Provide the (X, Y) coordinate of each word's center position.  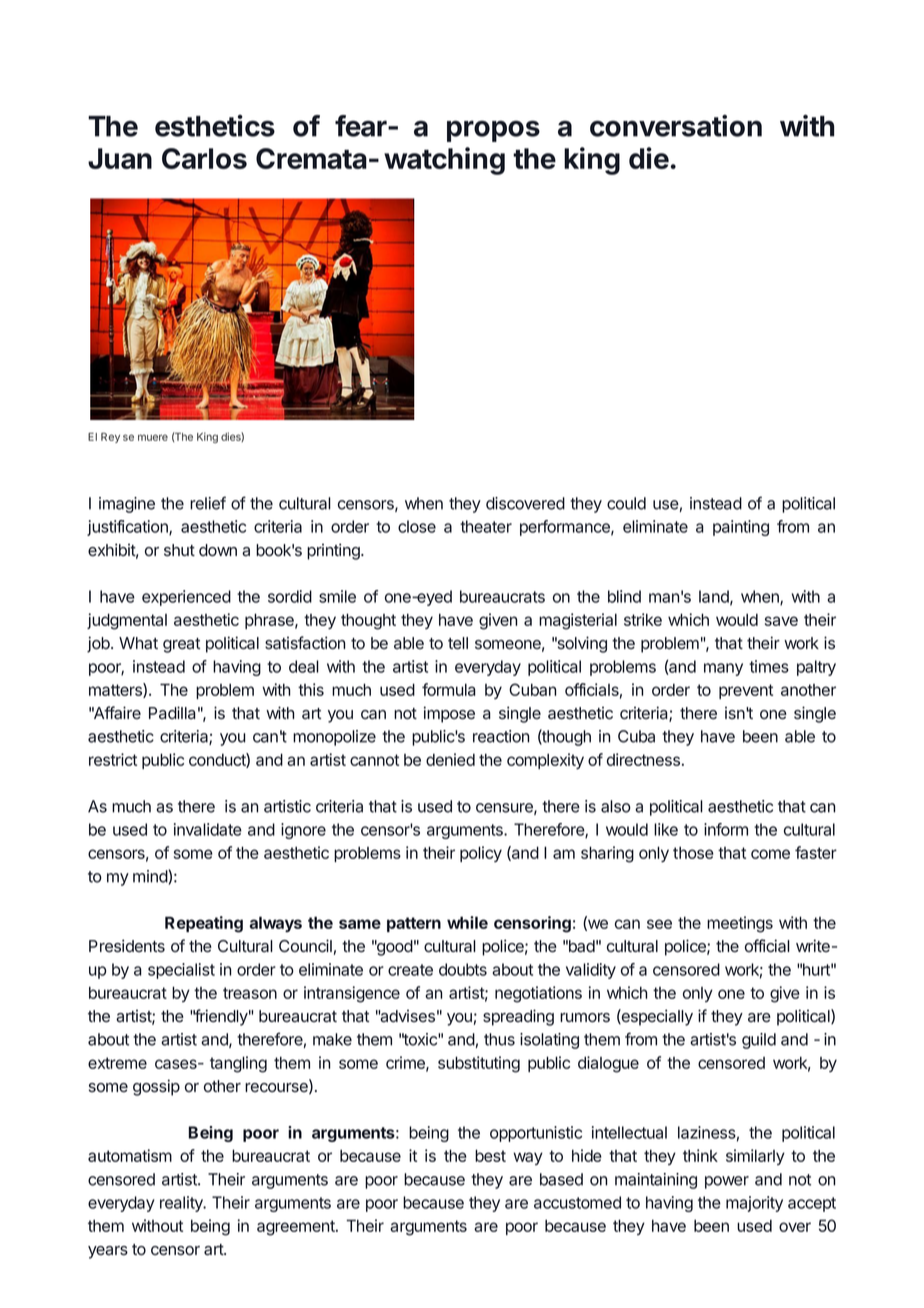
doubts (463, 969)
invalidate (208, 829)
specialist (181, 971)
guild (759, 1041)
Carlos (204, 158)
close (417, 526)
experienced (186, 598)
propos (493, 131)
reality (182, 1204)
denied (450, 759)
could (626, 503)
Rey (110, 438)
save (781, 621)
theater (486, 526)
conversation (676, 125)
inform (726, 829)
